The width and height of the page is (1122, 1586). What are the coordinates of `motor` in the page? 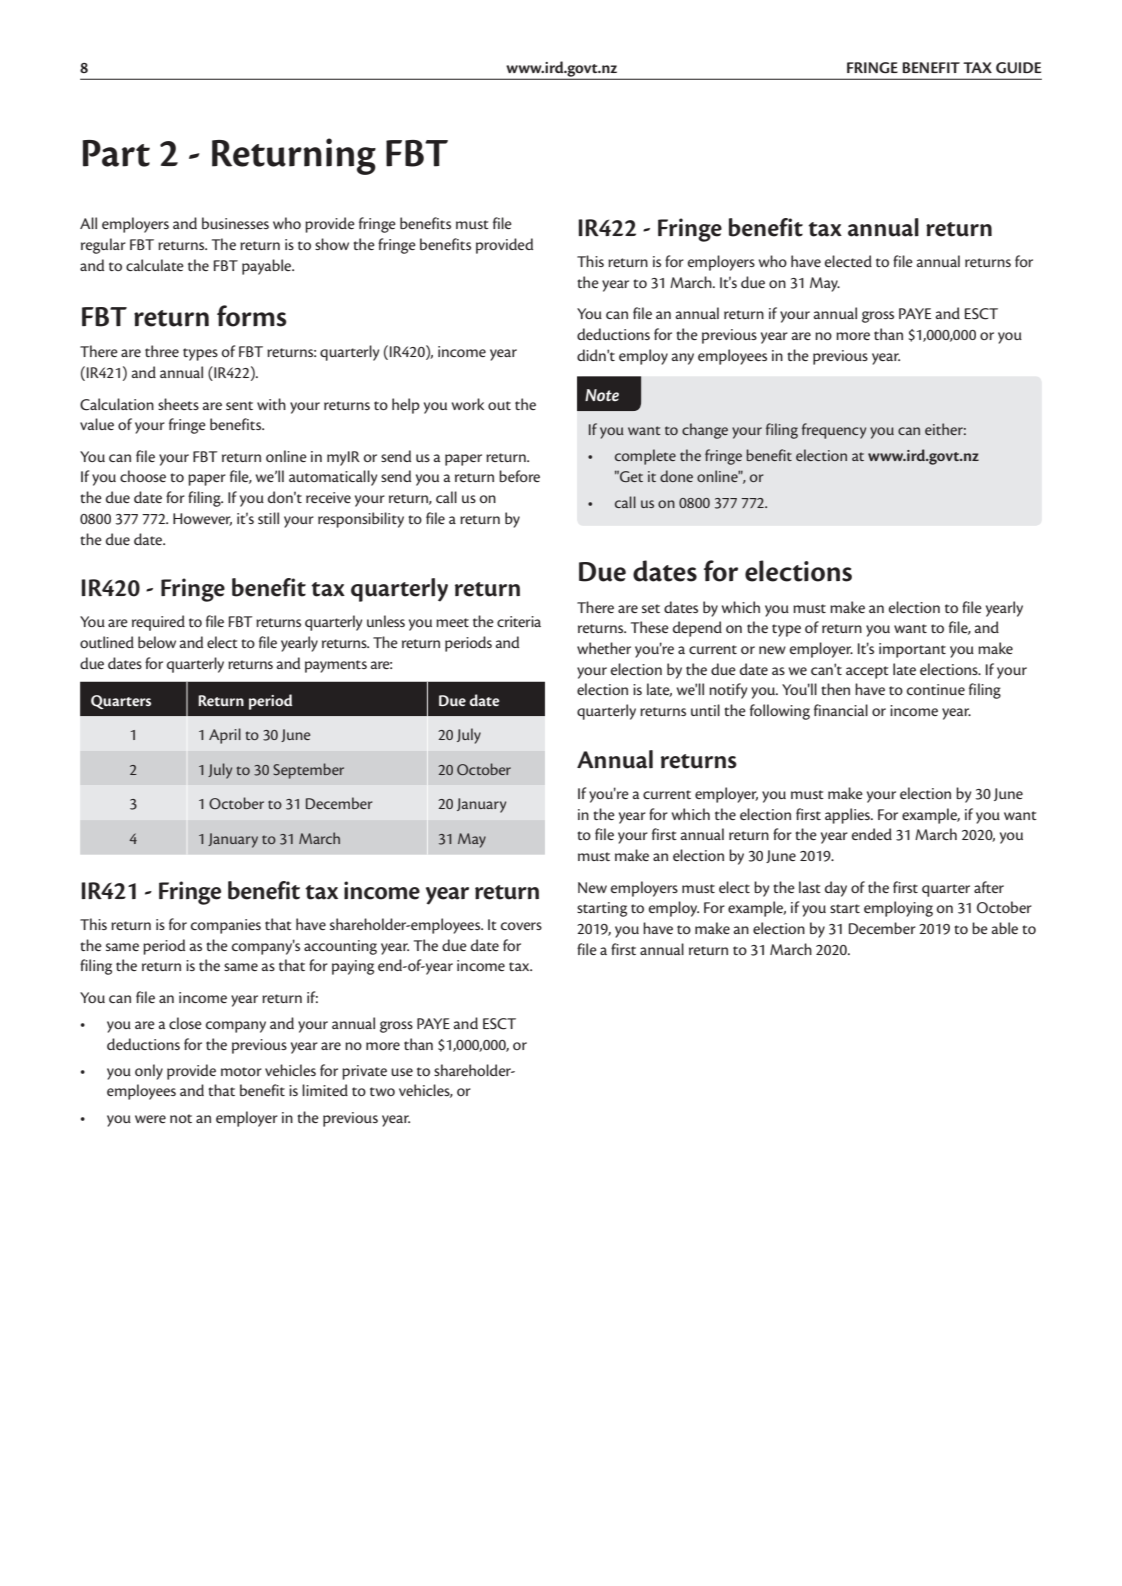 It's located at (241, 1071).
